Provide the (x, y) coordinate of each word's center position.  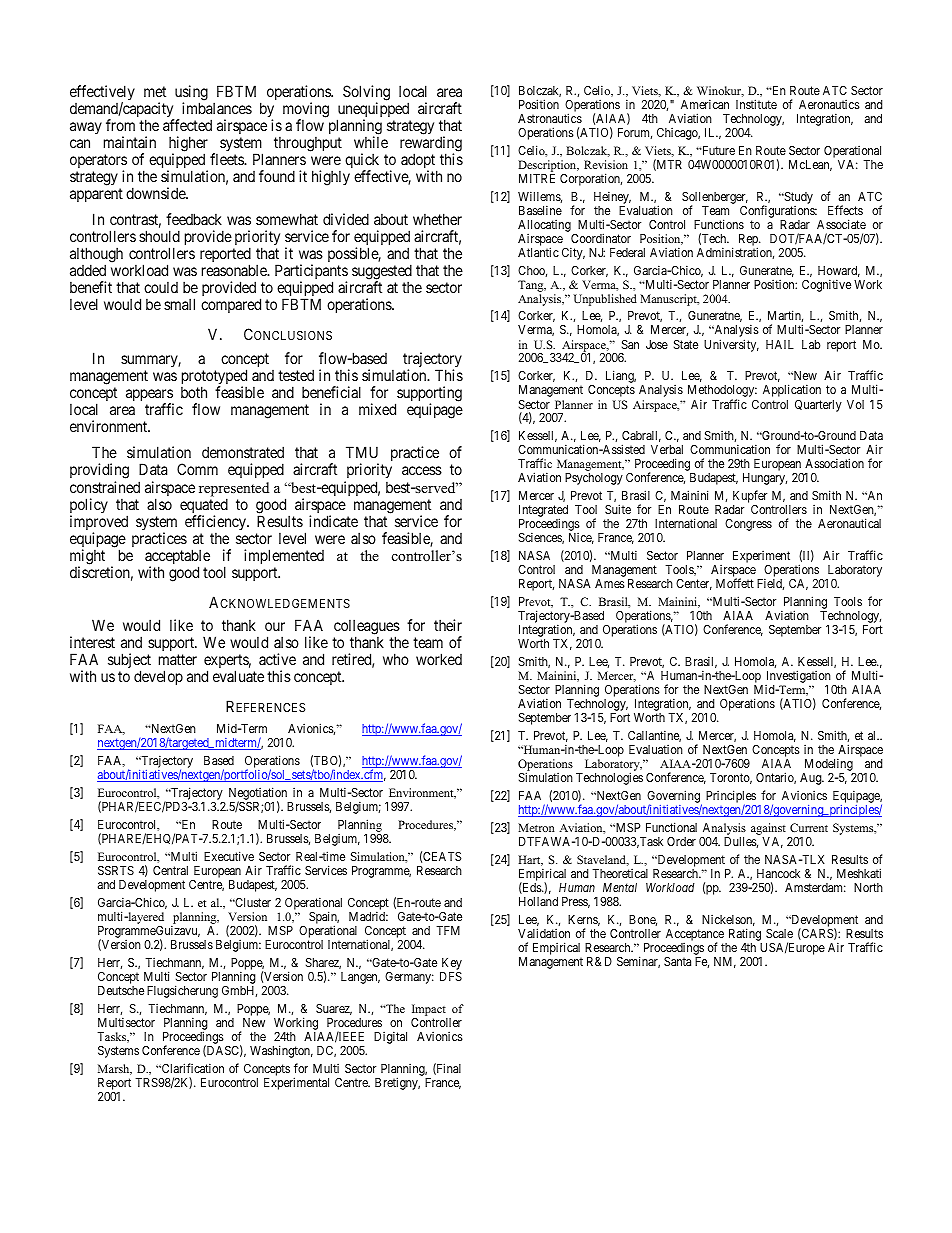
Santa (677, 961)
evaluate (238, 676)
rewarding (431, 145)
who (396, 659)
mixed (377, 409)
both (194, 392)
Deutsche (121, 990)
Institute (756, 104)
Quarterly (818, 406)
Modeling (829, 766)
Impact (430, 1011)
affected (187, 125)
